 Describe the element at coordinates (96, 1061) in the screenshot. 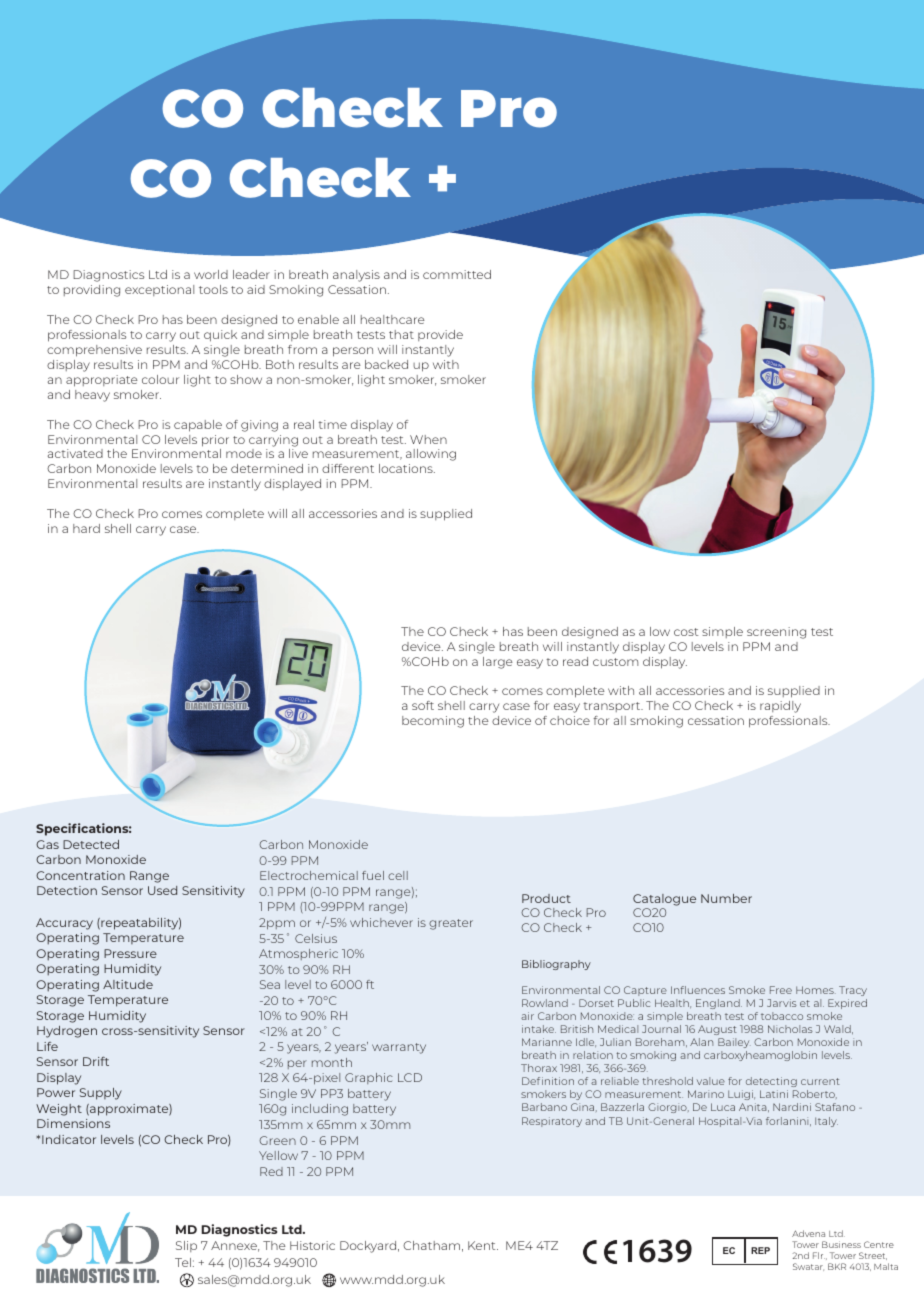

I see `Drift` at that location.
